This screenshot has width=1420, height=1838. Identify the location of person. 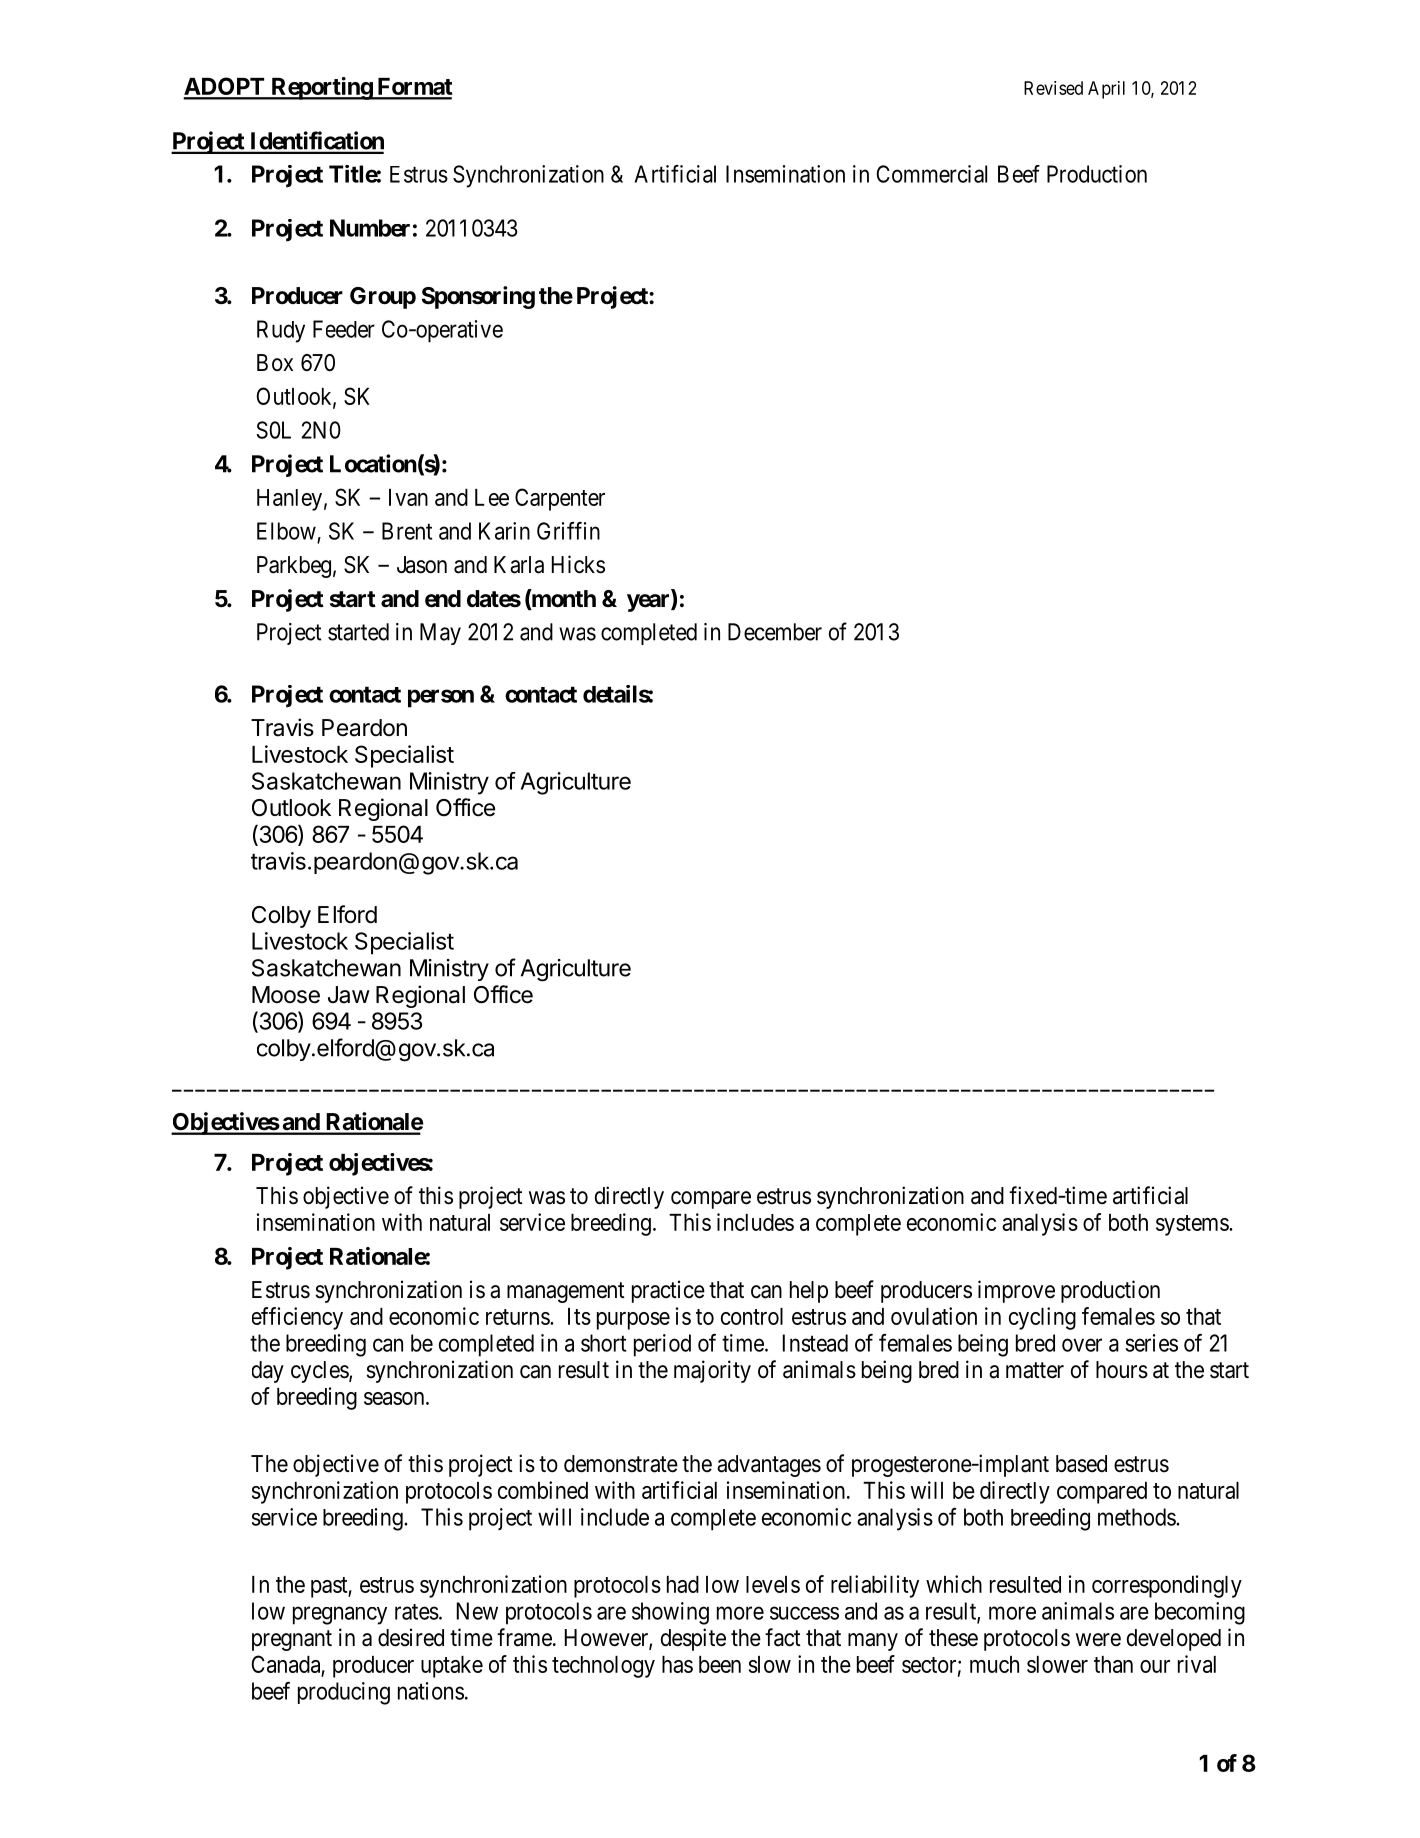
(441, 698).
